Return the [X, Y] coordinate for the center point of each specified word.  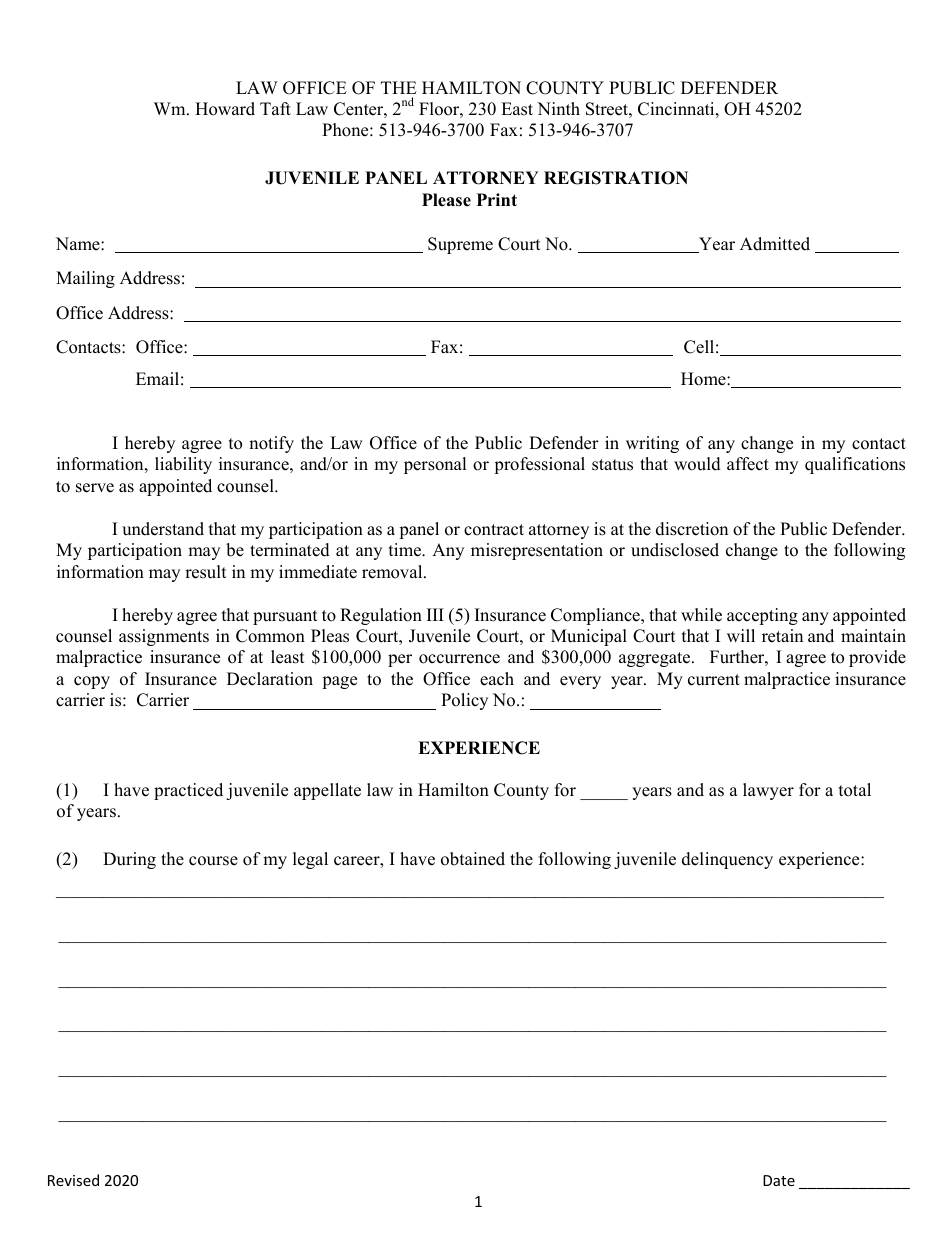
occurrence [459, 659]
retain [782, 636]
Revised [73, 1180]
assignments [164, 637]
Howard [225, 109]
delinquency [727, 860]
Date [779, 1180]
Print [497, 199]
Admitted [775, 244]
